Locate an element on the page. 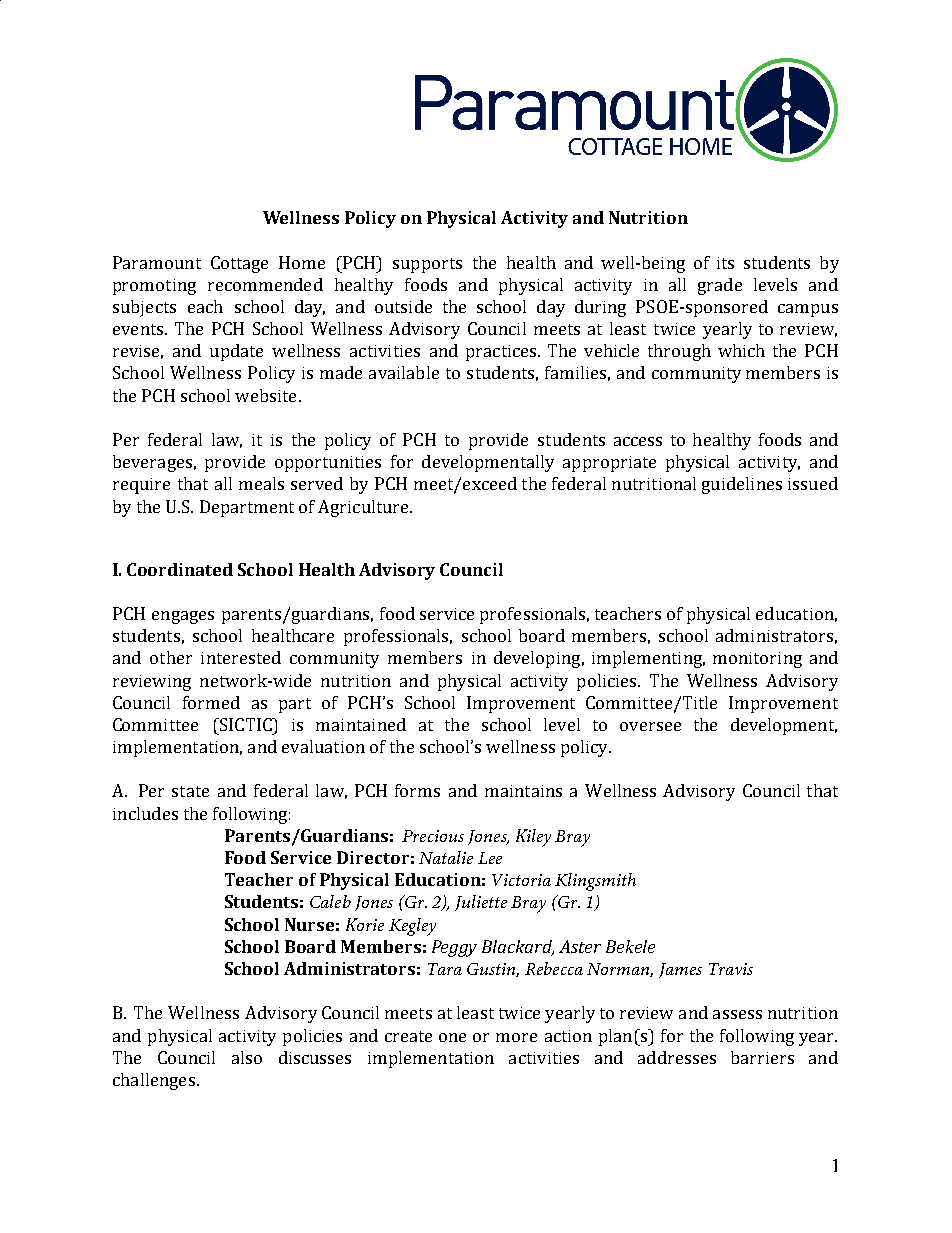 The image size is (952, 1233). state is located at coordinates (190, 791).
